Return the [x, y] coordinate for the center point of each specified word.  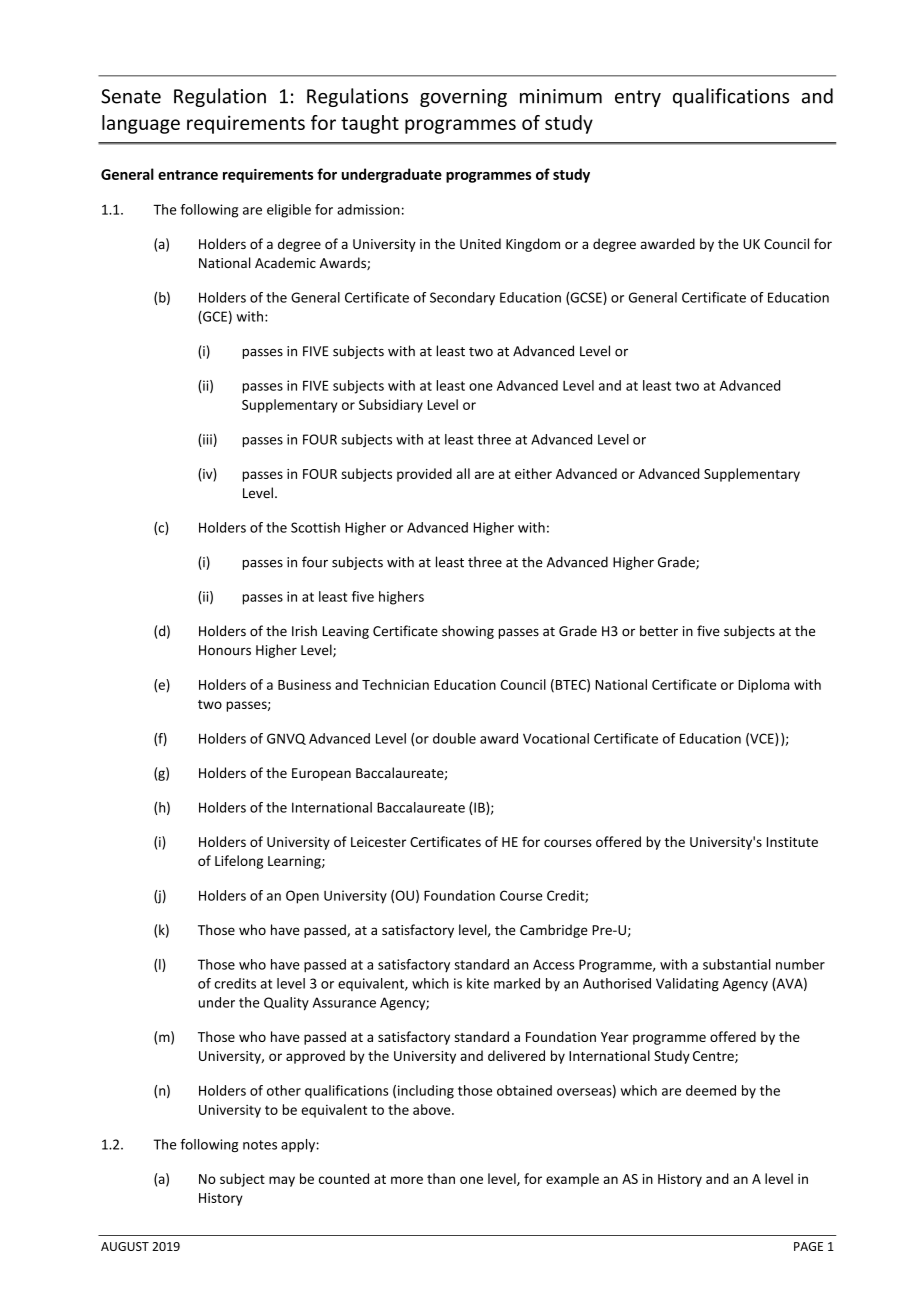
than [441, 1178]
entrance [188, 175]
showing [468, 632]
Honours [225, 650]
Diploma [763, 686]
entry [638, 98]
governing [463, 98]
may [282, 1181]
